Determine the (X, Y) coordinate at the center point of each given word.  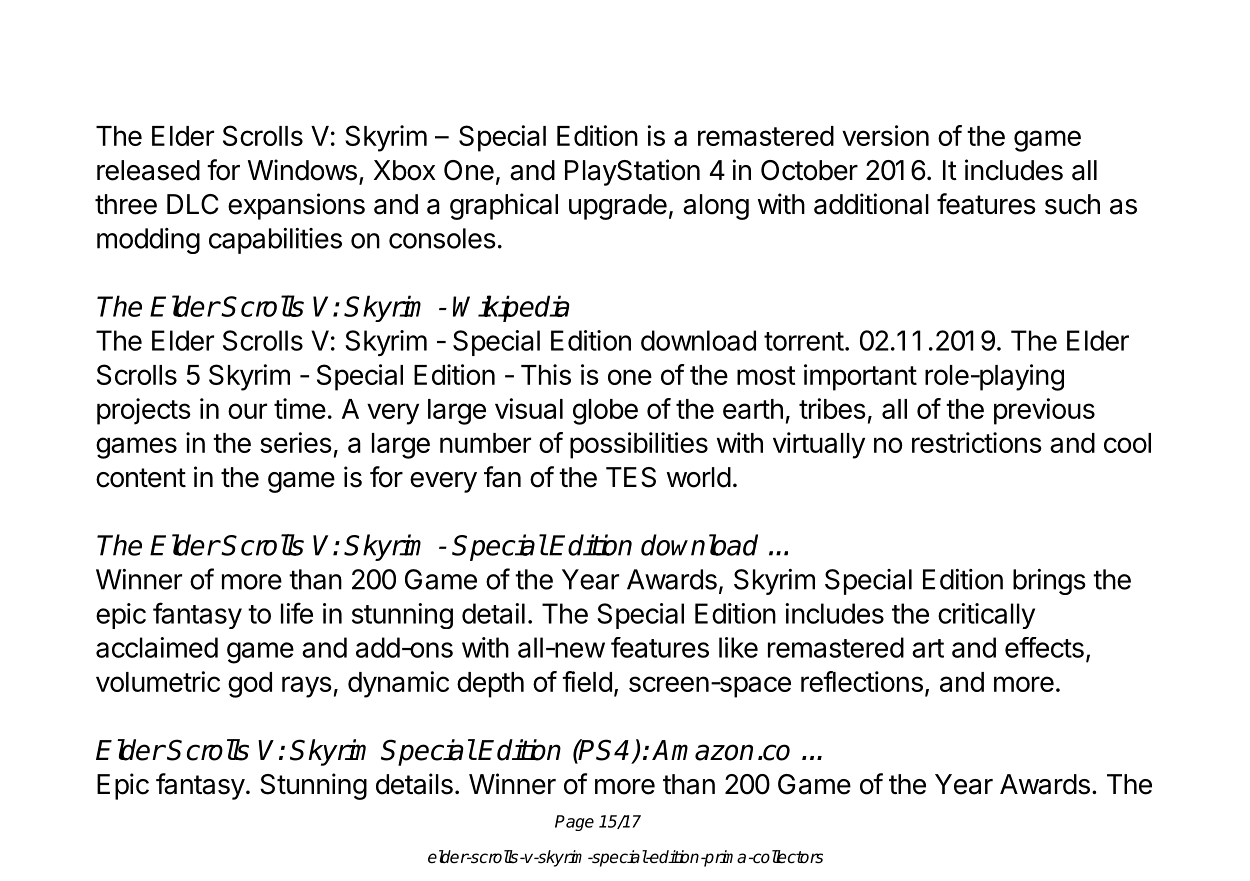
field (587, 681)
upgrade (618, 207)
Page (574, 823)
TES (631, 477)
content (141, 478)
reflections (862, 681)
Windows (302, 170)
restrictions (977, 442)
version (885, 135)
